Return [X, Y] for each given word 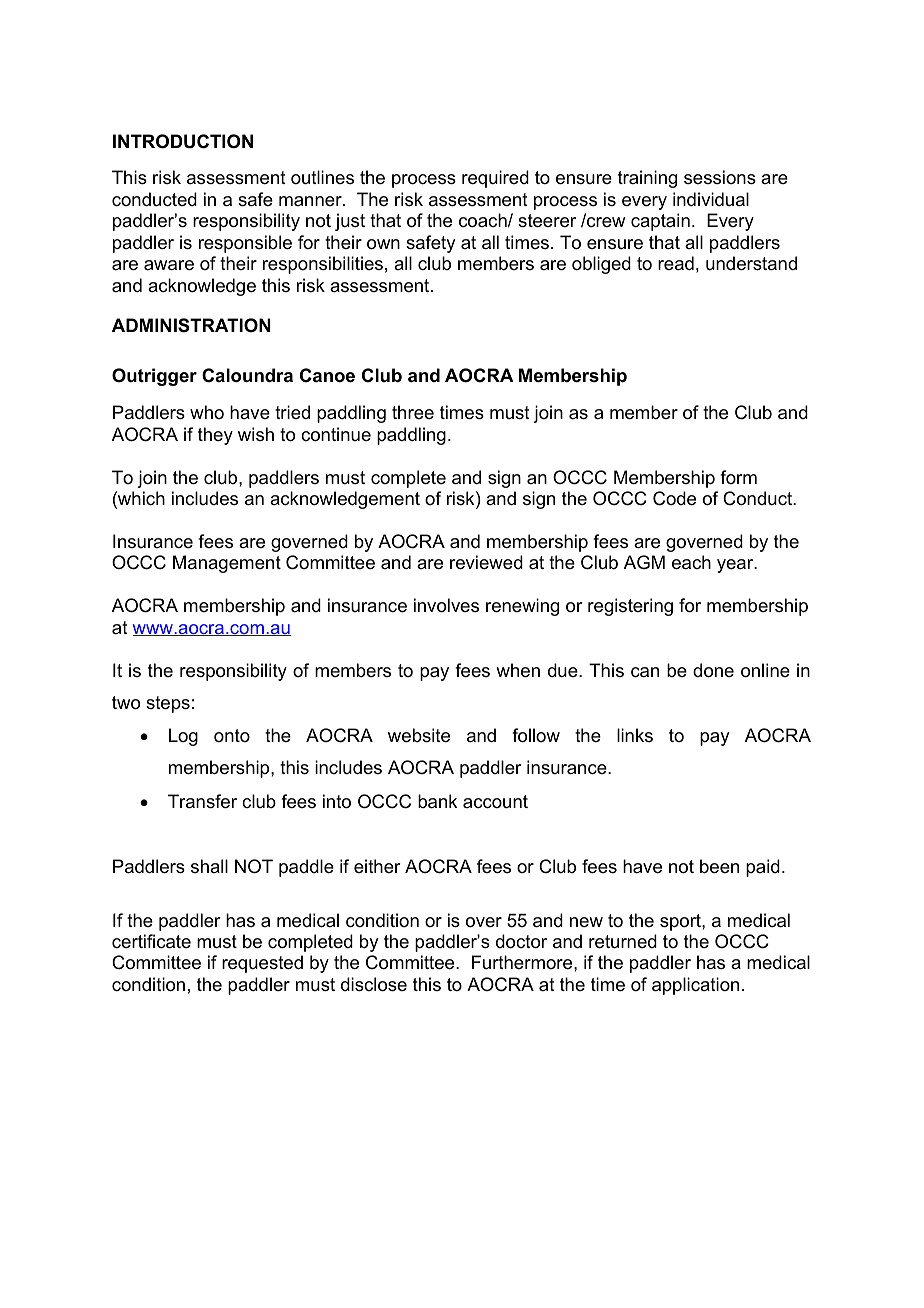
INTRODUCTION [183, 141]
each [691, 562]
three [413, 412]
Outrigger [154, 377]
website [419, 735]
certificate [151, 941]
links [635, 735]
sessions [720, 177]
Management [227, 564]
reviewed [486, 562]
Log [183, 737]
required [495, 179]
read [676, 263]
